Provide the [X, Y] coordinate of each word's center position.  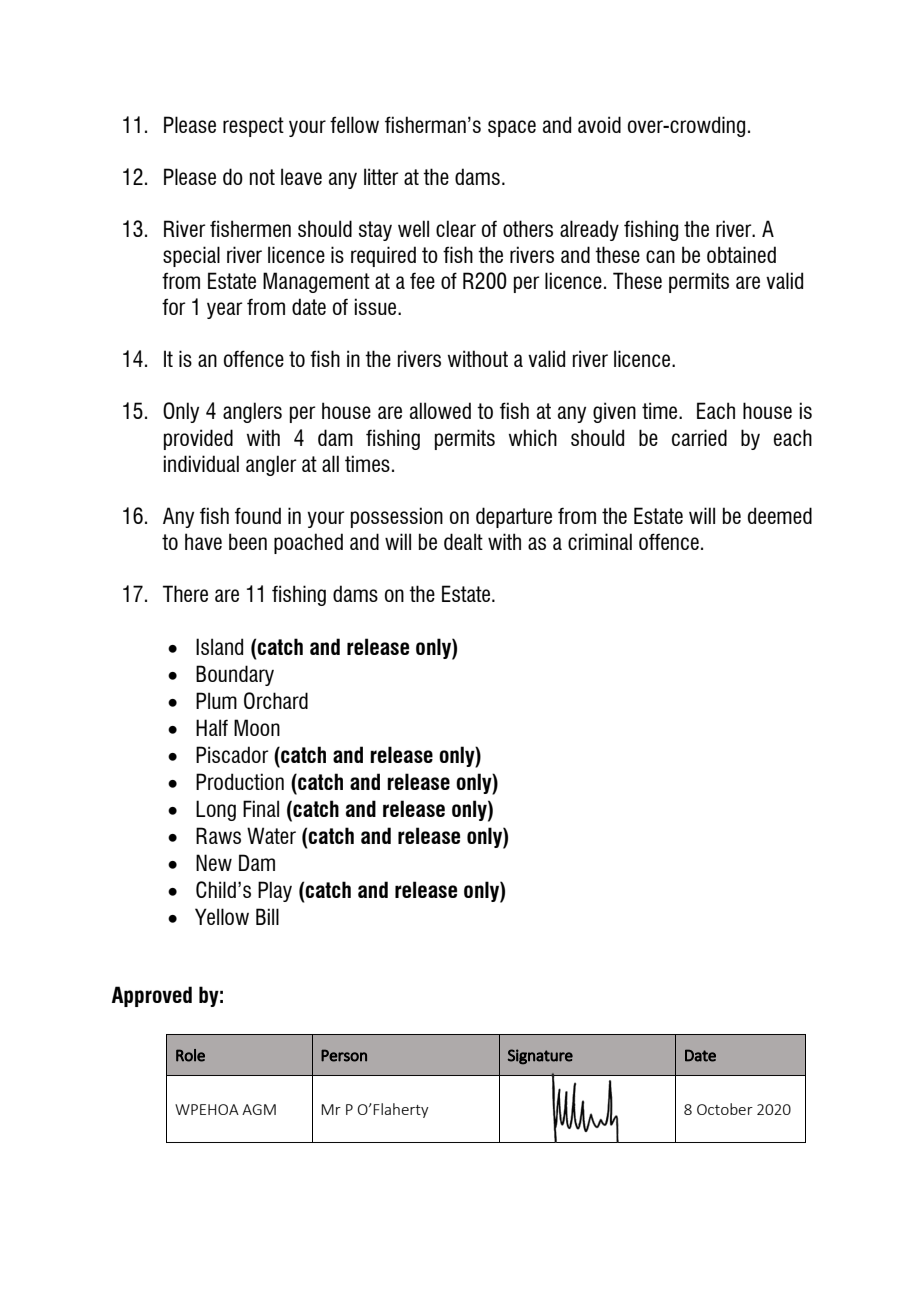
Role [190, 1055]
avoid [599, 124]
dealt [463, 541]
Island [219, 646]
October [725, 1109]
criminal [600, 541]
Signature [540, 1057]
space [512, 128]
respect [253, 127]
